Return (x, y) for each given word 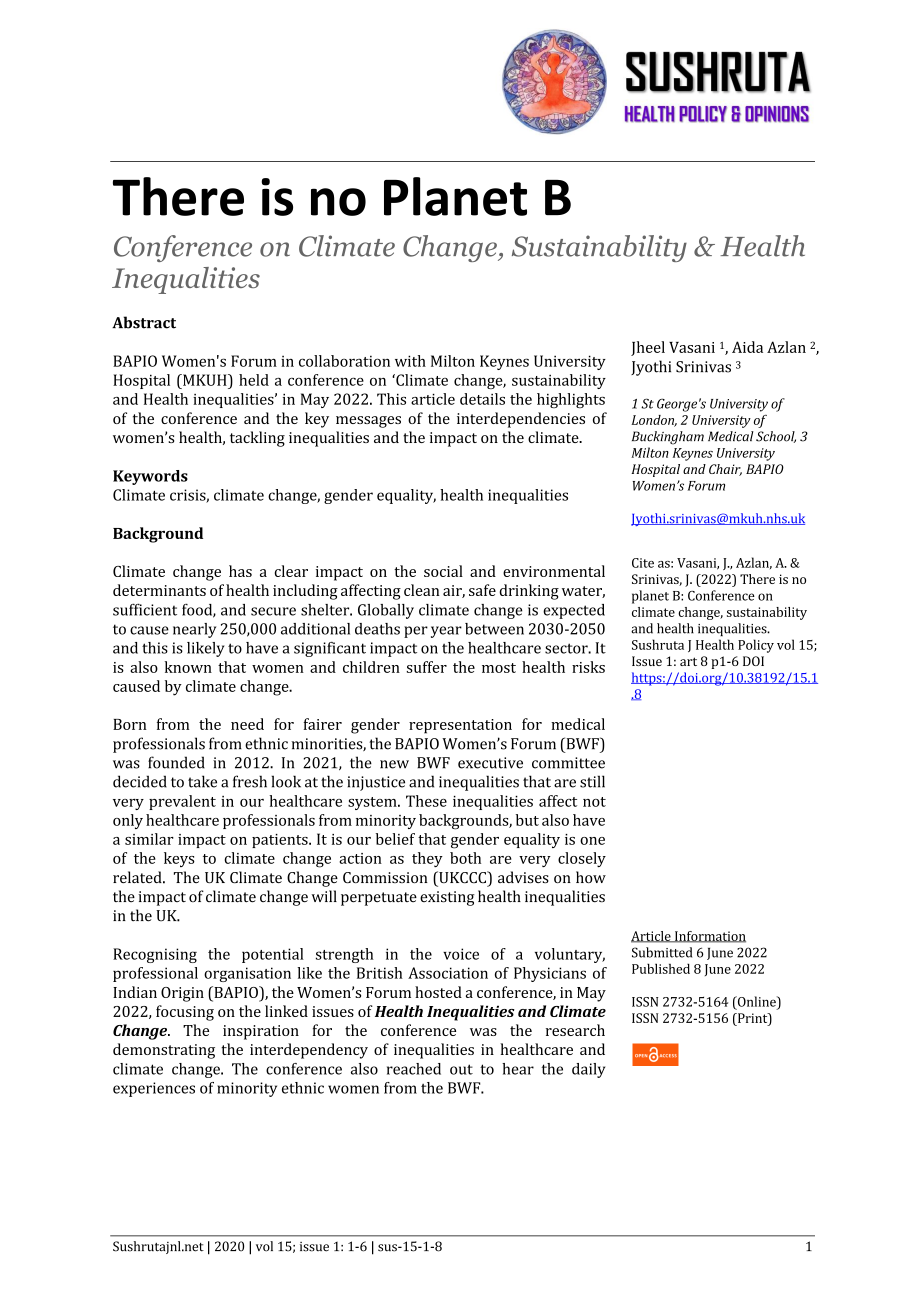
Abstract (144, 322)
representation (460, 726)
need (247, 724)
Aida (747, 347)
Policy (756, 646)
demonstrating (164, 1051)
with (410, 361)
